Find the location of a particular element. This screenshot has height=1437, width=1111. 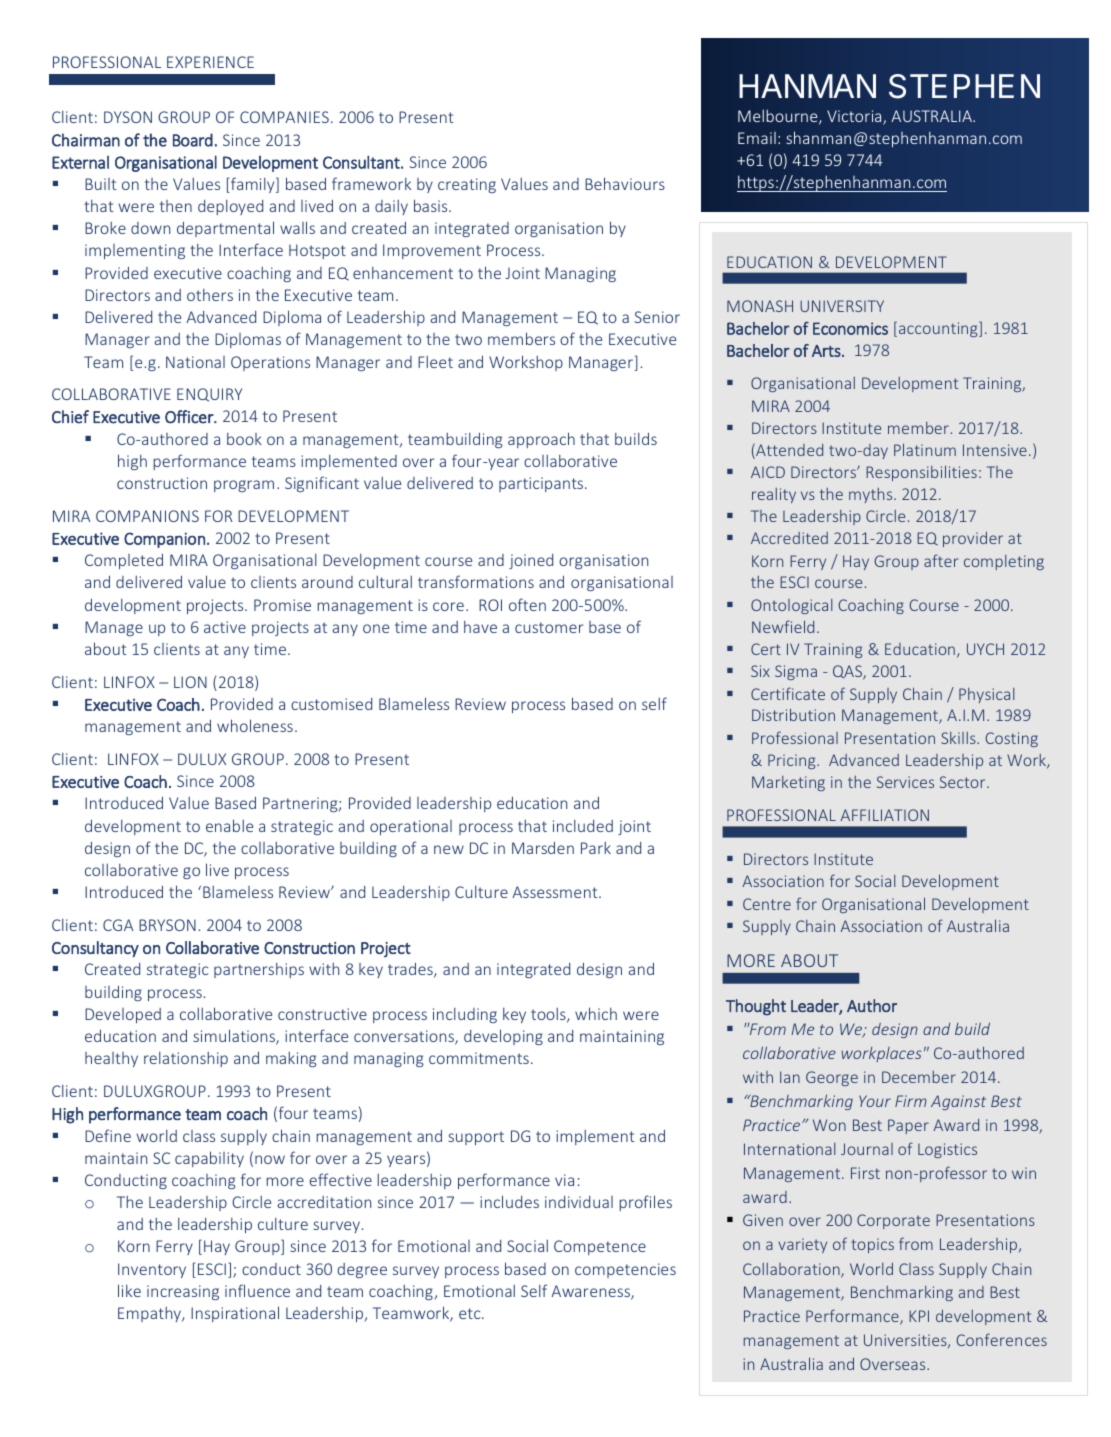

Victoria is located at coordinates (855, 117).
